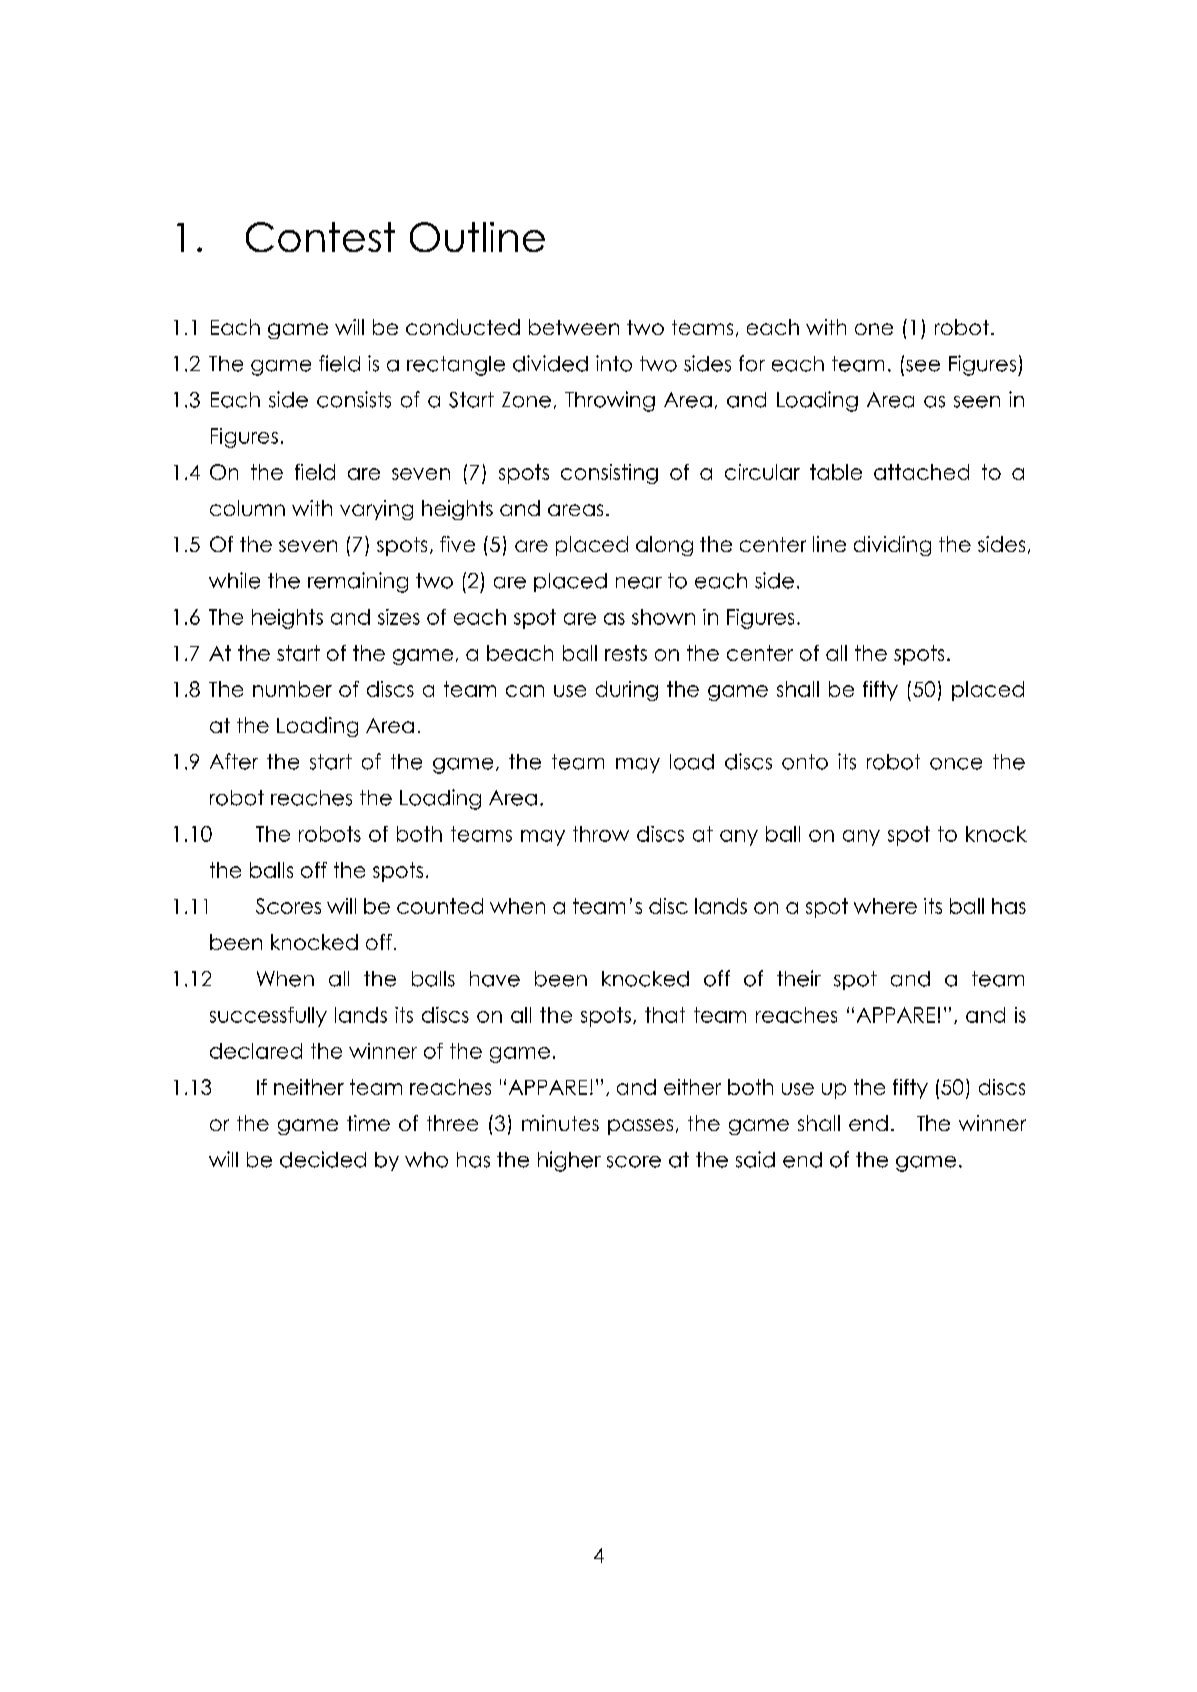  I want to click on have, so click(495, 979).
